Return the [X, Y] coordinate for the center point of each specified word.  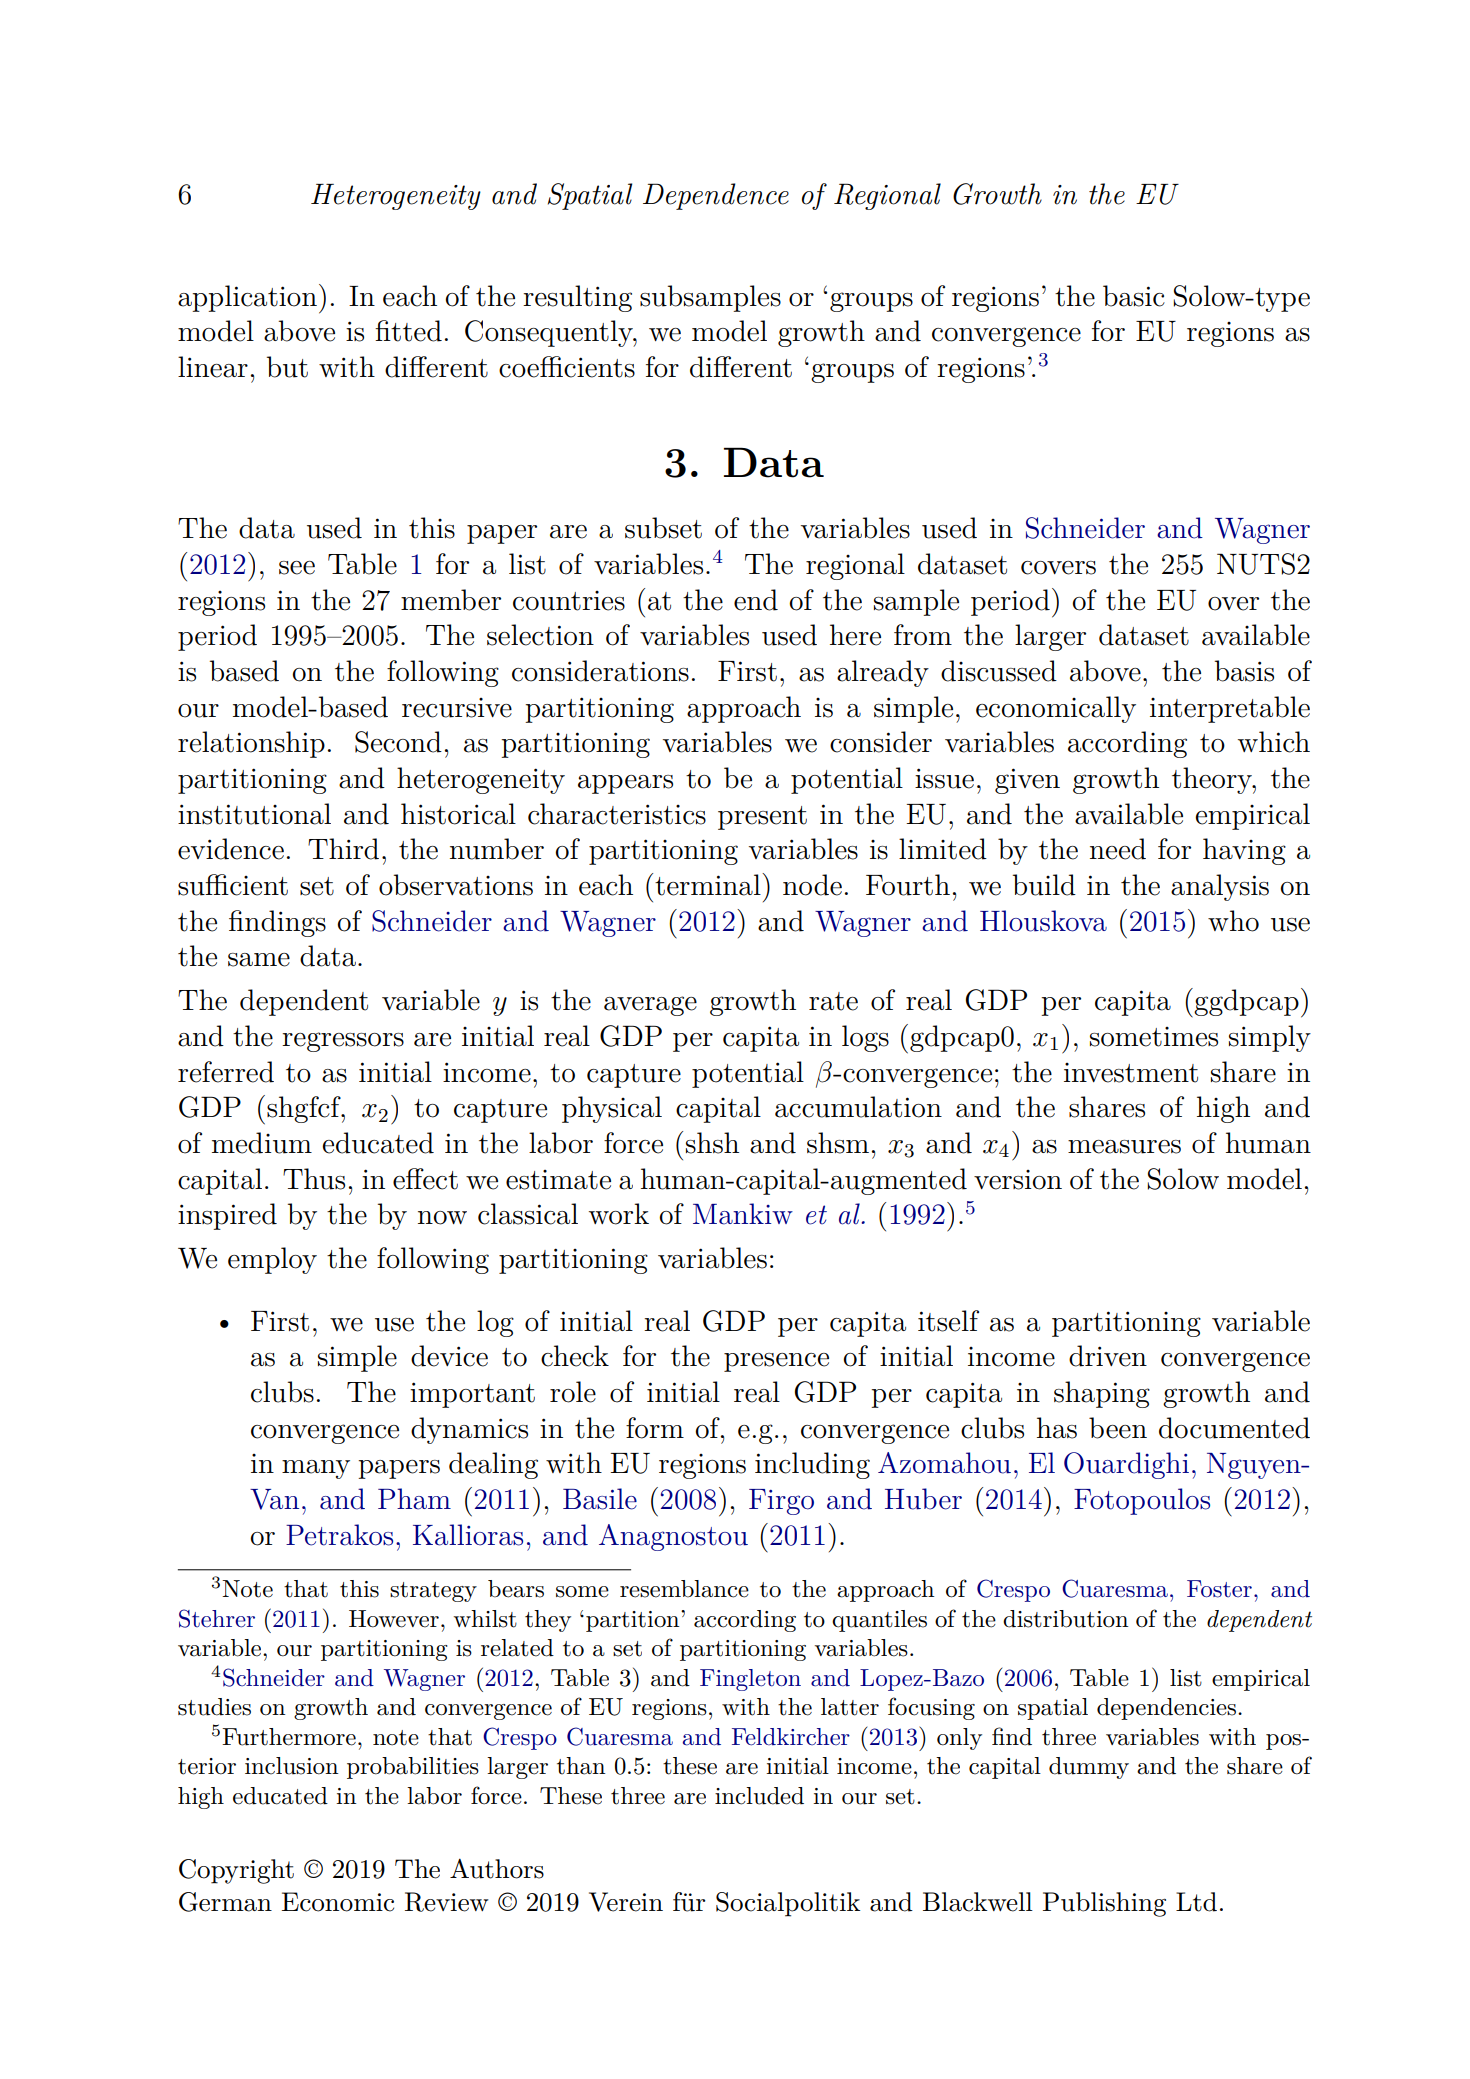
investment [1131, 1073]
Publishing [1104, 1904]
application [247, 298]
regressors [343, 1042]
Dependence [716, 196]
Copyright [236, 1871]
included [759, 1796]
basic [1134, 296]
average [650, 1006]
